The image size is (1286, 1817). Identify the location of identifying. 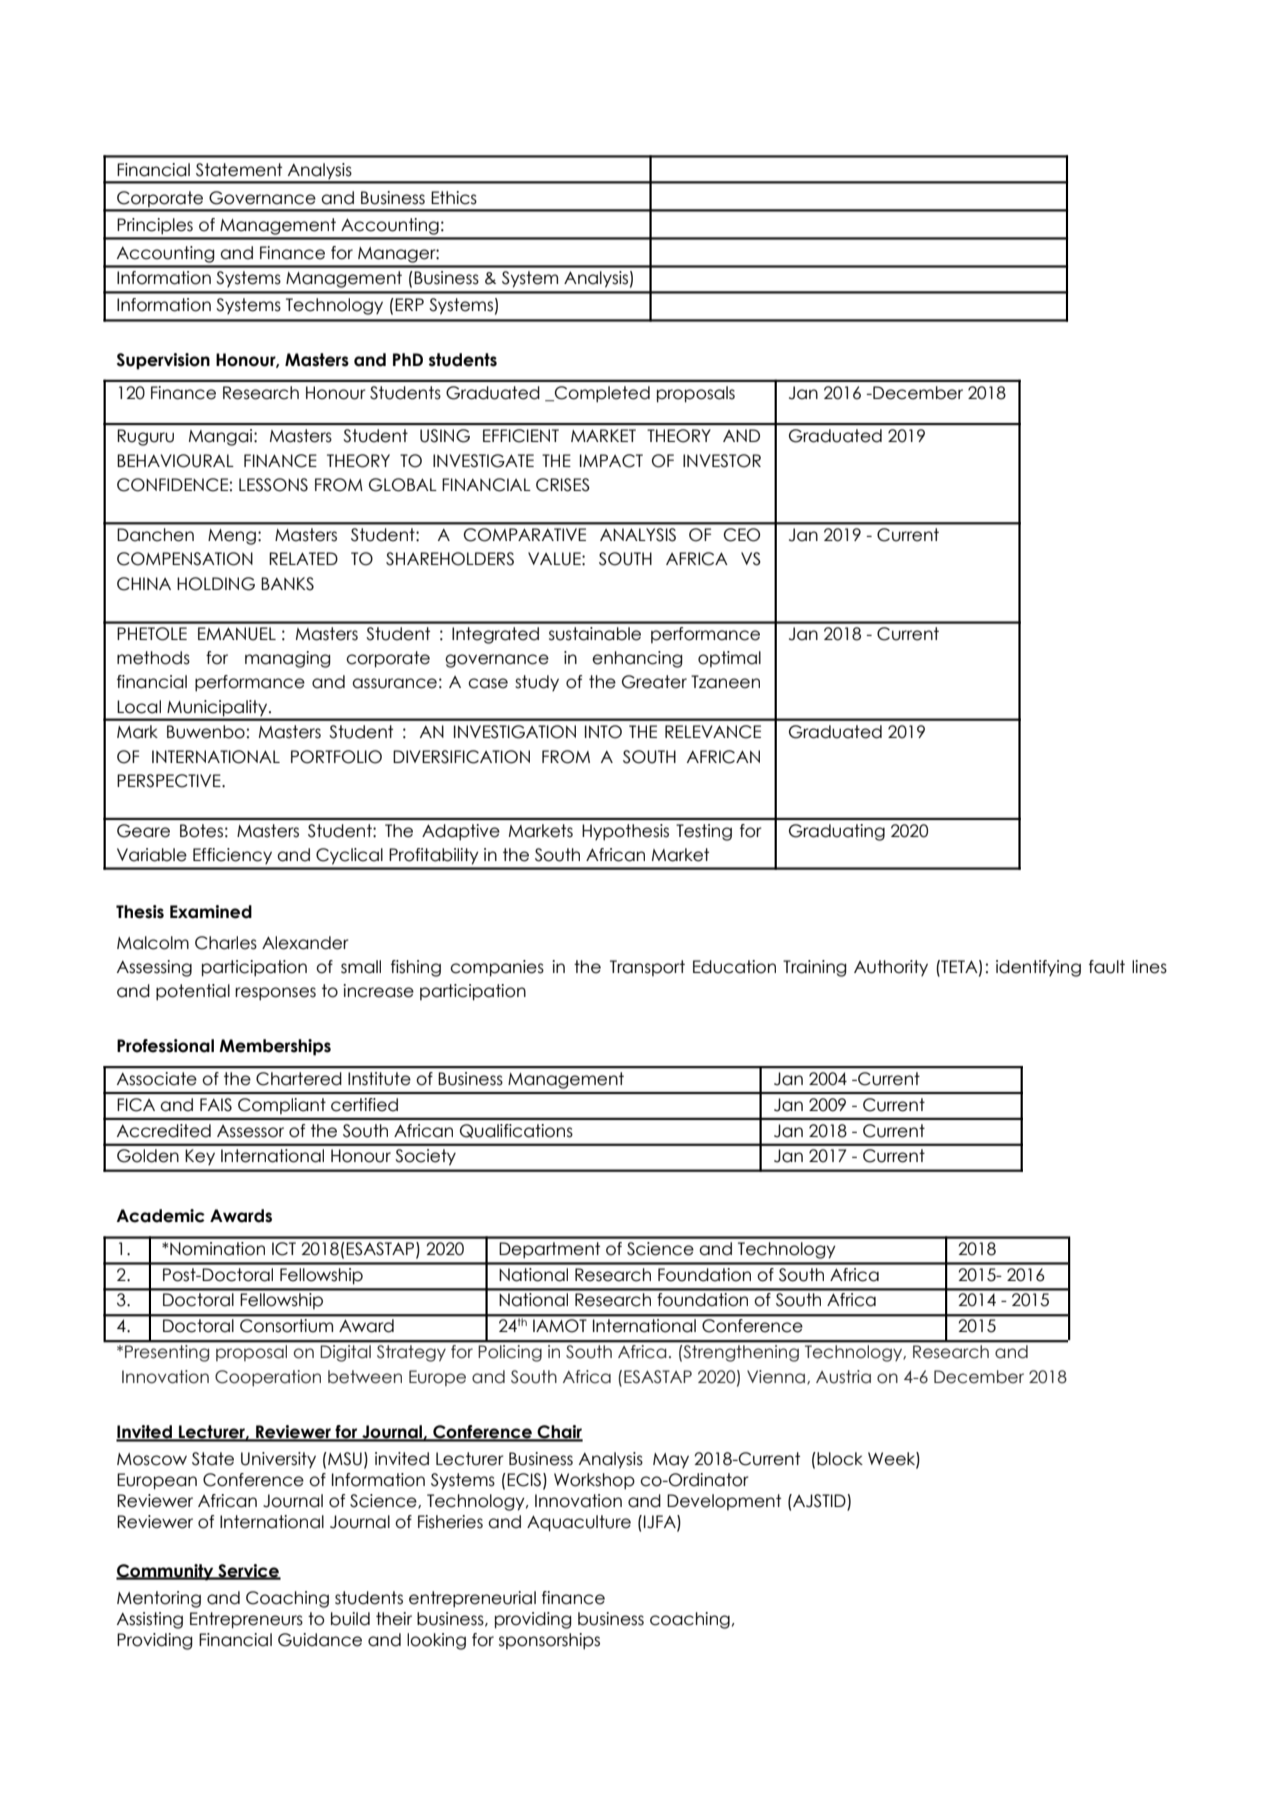
(1038, 968).
